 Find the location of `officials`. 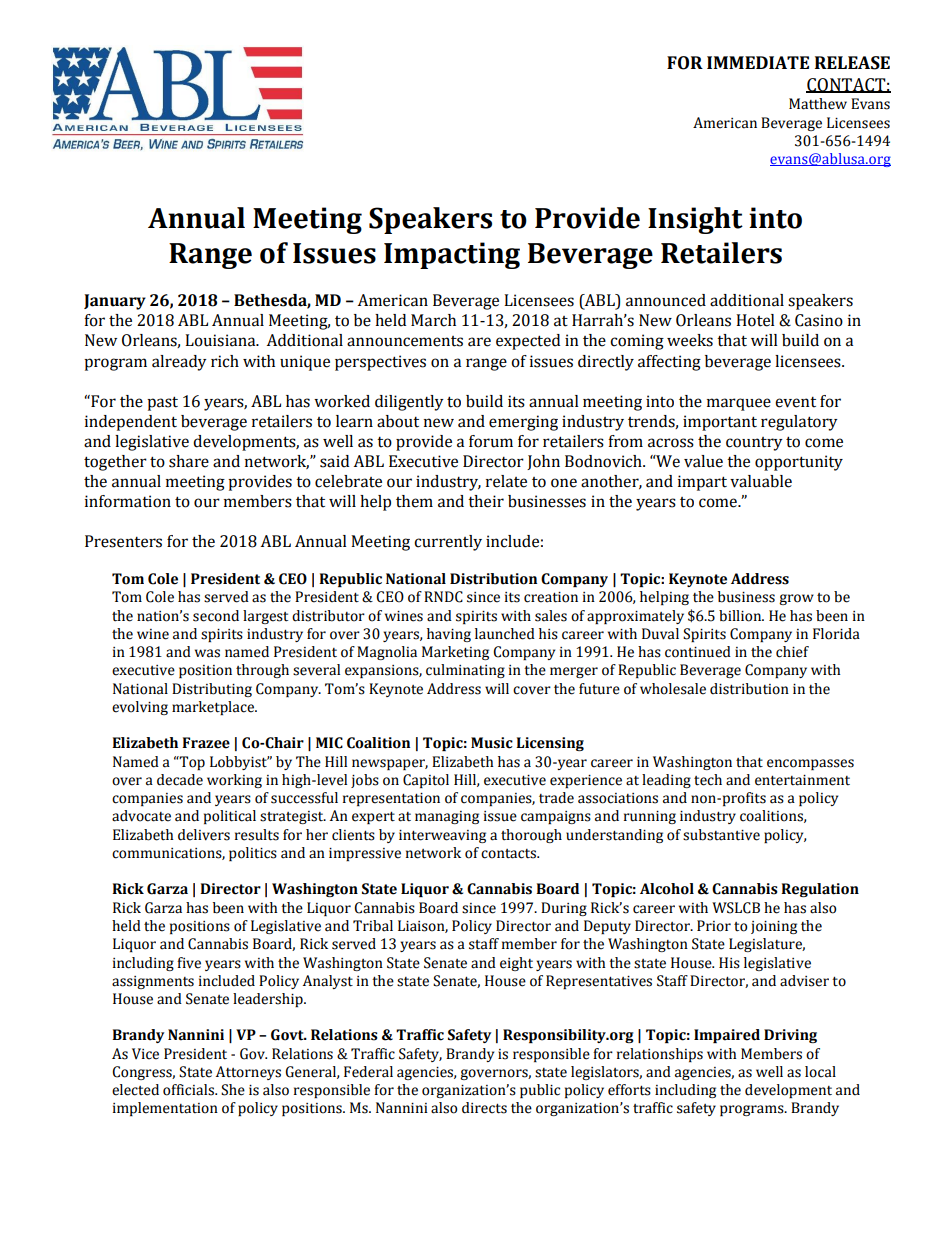

officials is located at coordinates (189, 1090).
